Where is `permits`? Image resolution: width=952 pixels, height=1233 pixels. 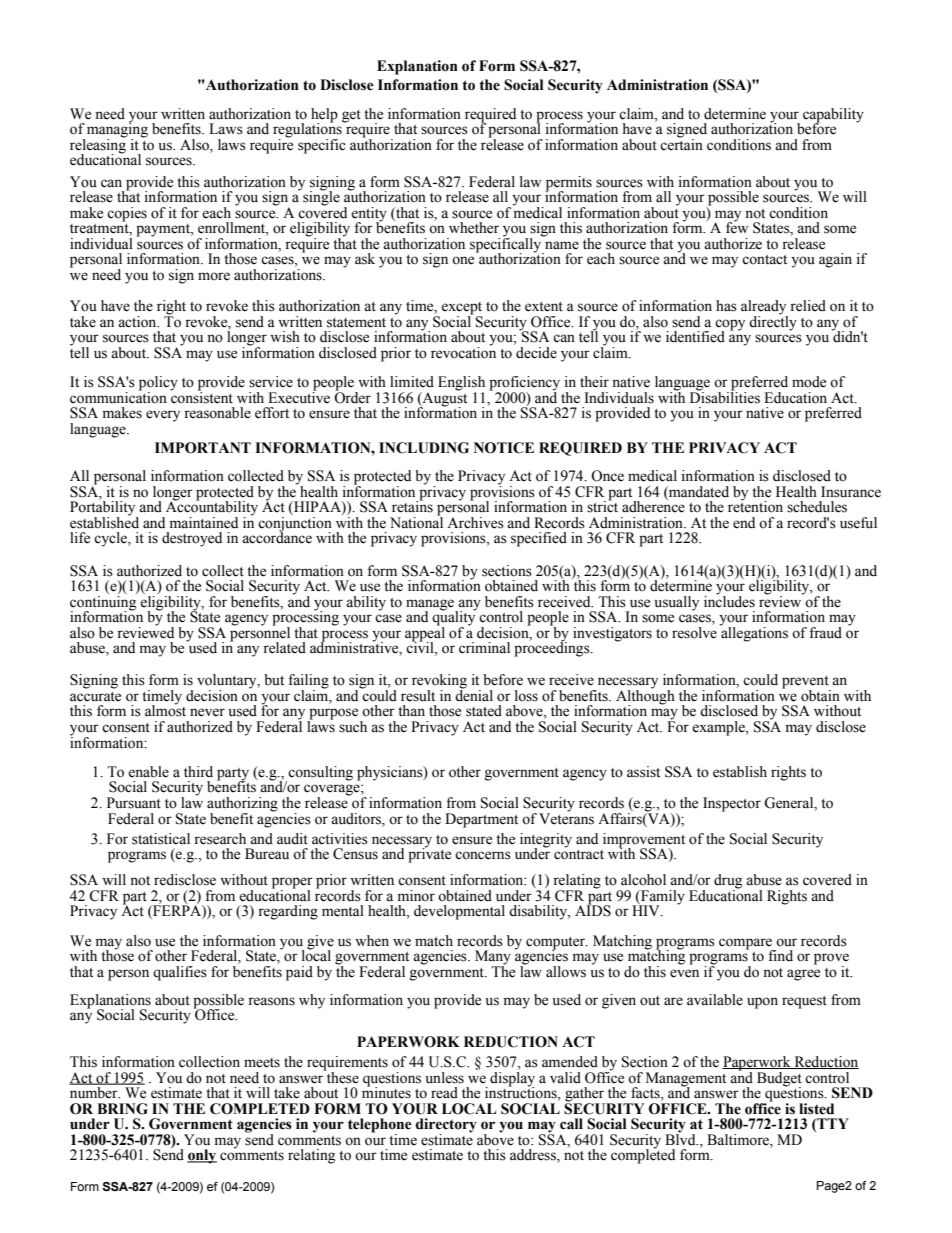 permits is located at coordinates (569, 184).
